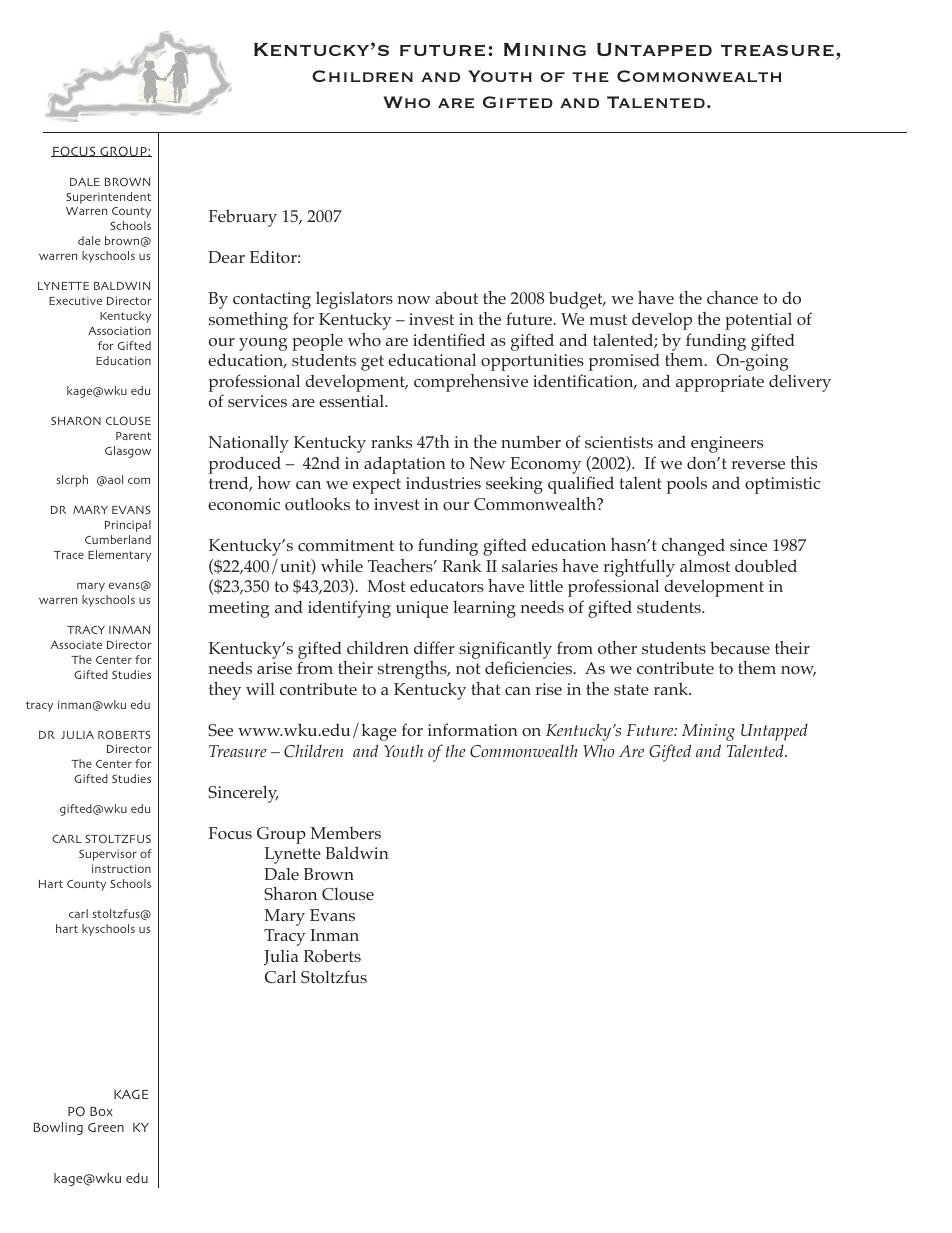 The height and width of the page is (1233, 952). Describe the element at coordinates (740, 647) in the page. I see `because` at that location.
